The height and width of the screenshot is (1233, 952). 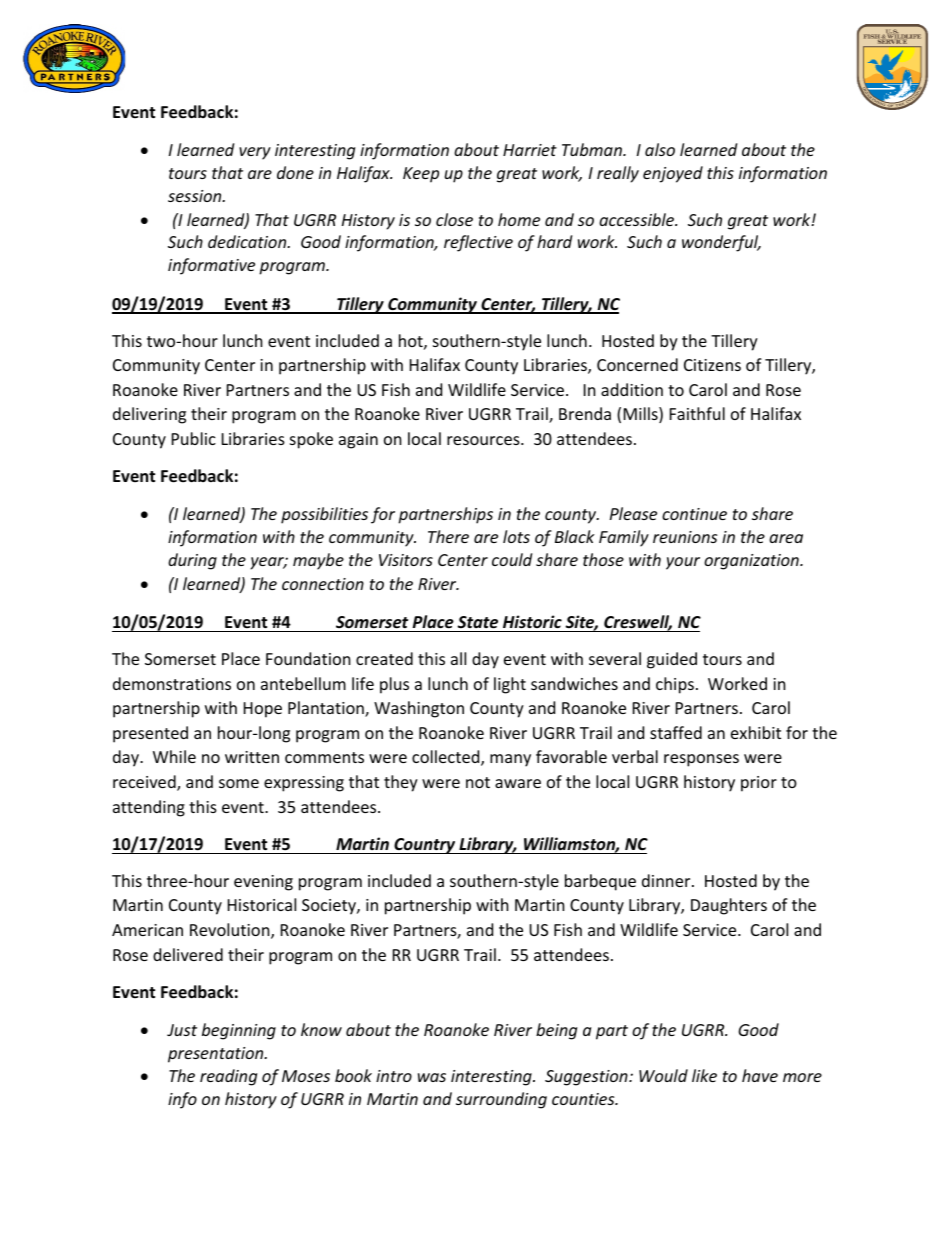 I want to click on dinner, so click(x=667, y=880).
